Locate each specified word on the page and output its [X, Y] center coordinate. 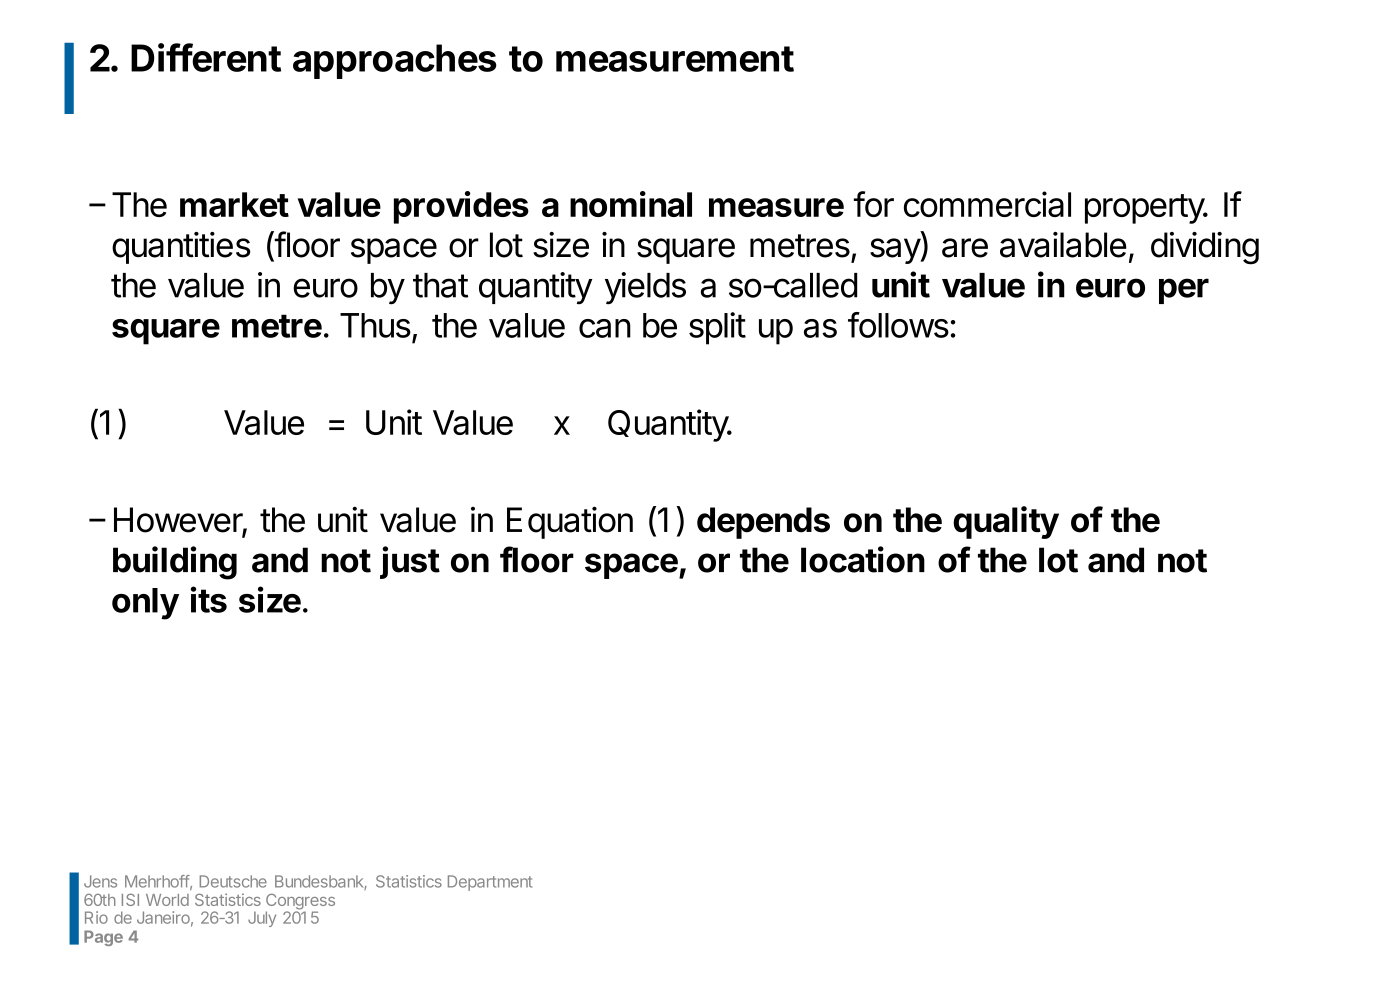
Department [490, 883]
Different [206, 57]
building [175, 563]
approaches [395, 61]
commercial [987, 204]
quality [1006, 522]
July [262, 919]
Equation [570, 522]
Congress [300, 903]
